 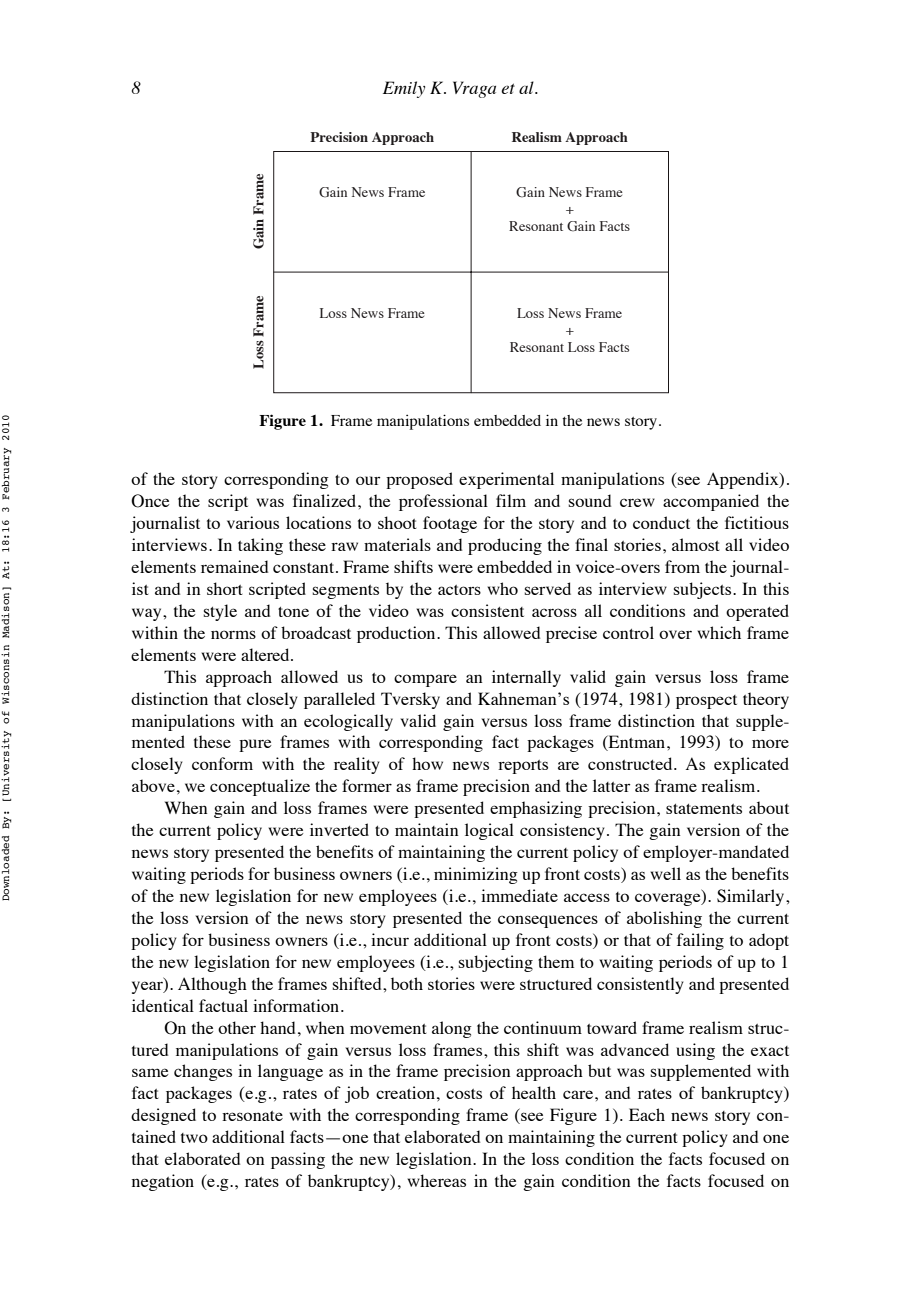 I want to click on various, so click(x=253, y=522).
